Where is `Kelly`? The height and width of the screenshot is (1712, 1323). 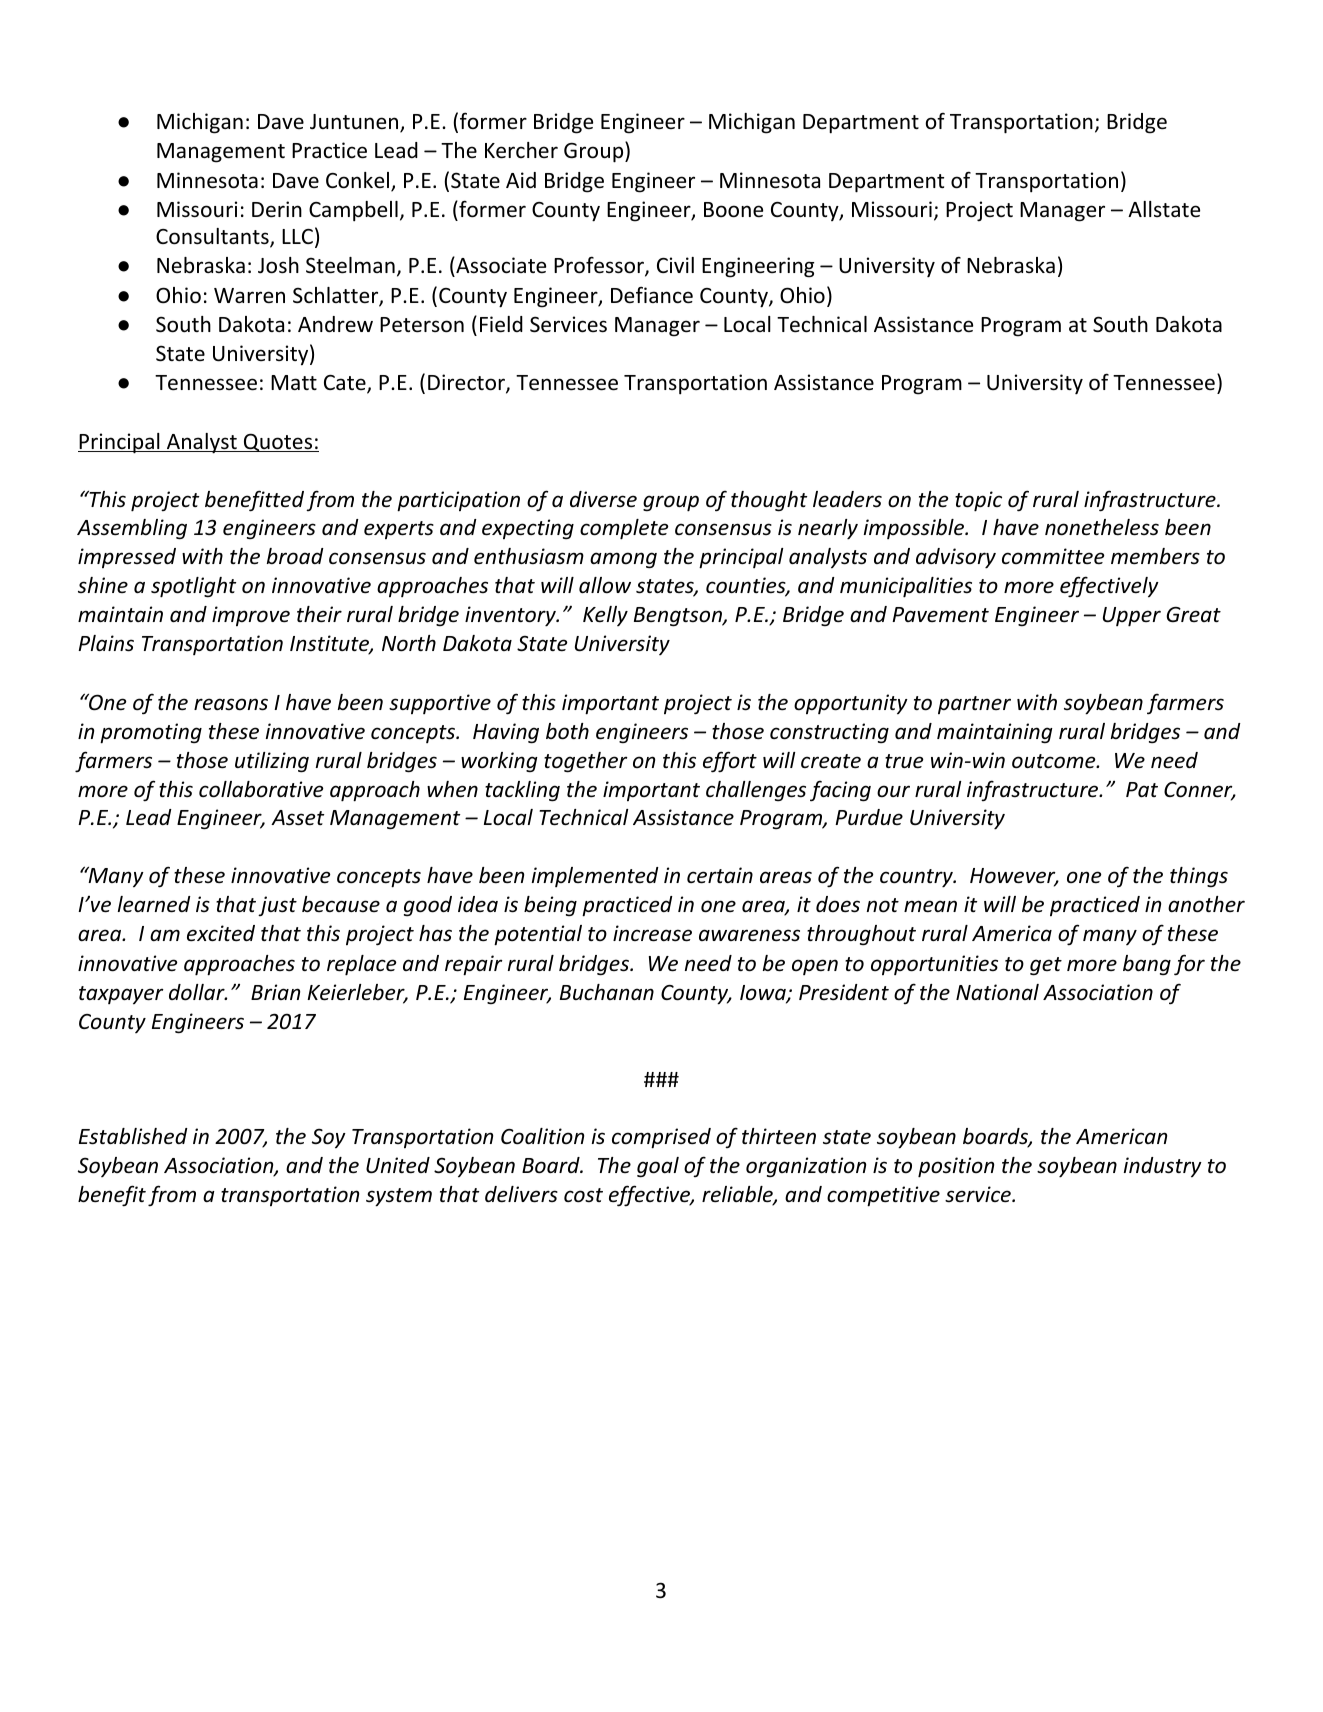 Kelly is located at coordinates (605, 616).
